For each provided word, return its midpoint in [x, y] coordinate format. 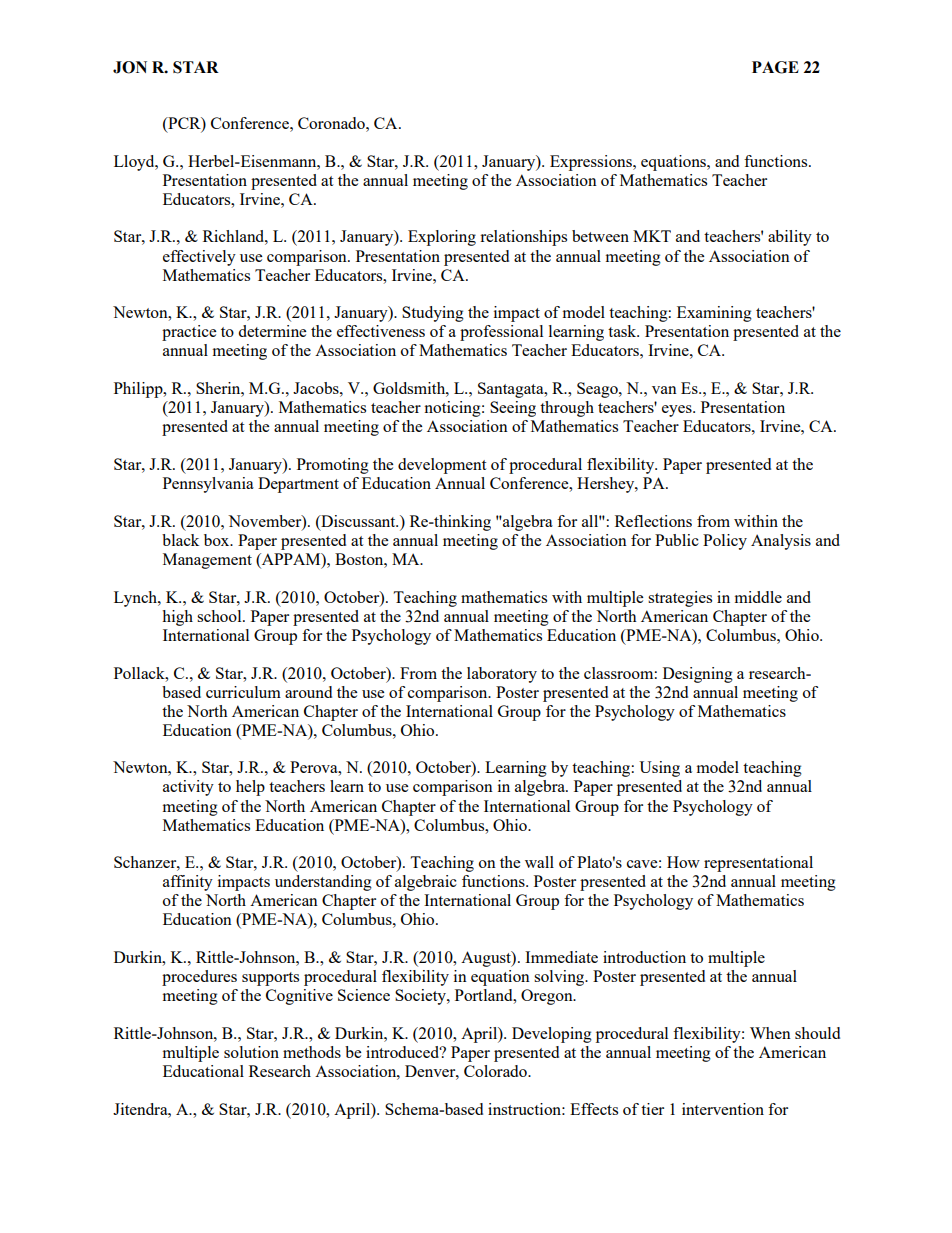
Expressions [592, 163]
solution [251, 1052]
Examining [714, 314]
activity [188, 788]
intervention [723, 1109]
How [683, 862]
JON [130, 67]
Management [207, 561]
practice [189, 333]
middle [758, 597]
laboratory [502, 675]
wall [539, 862]
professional [501, 333]
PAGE [775, 67]
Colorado [496, 1071]
